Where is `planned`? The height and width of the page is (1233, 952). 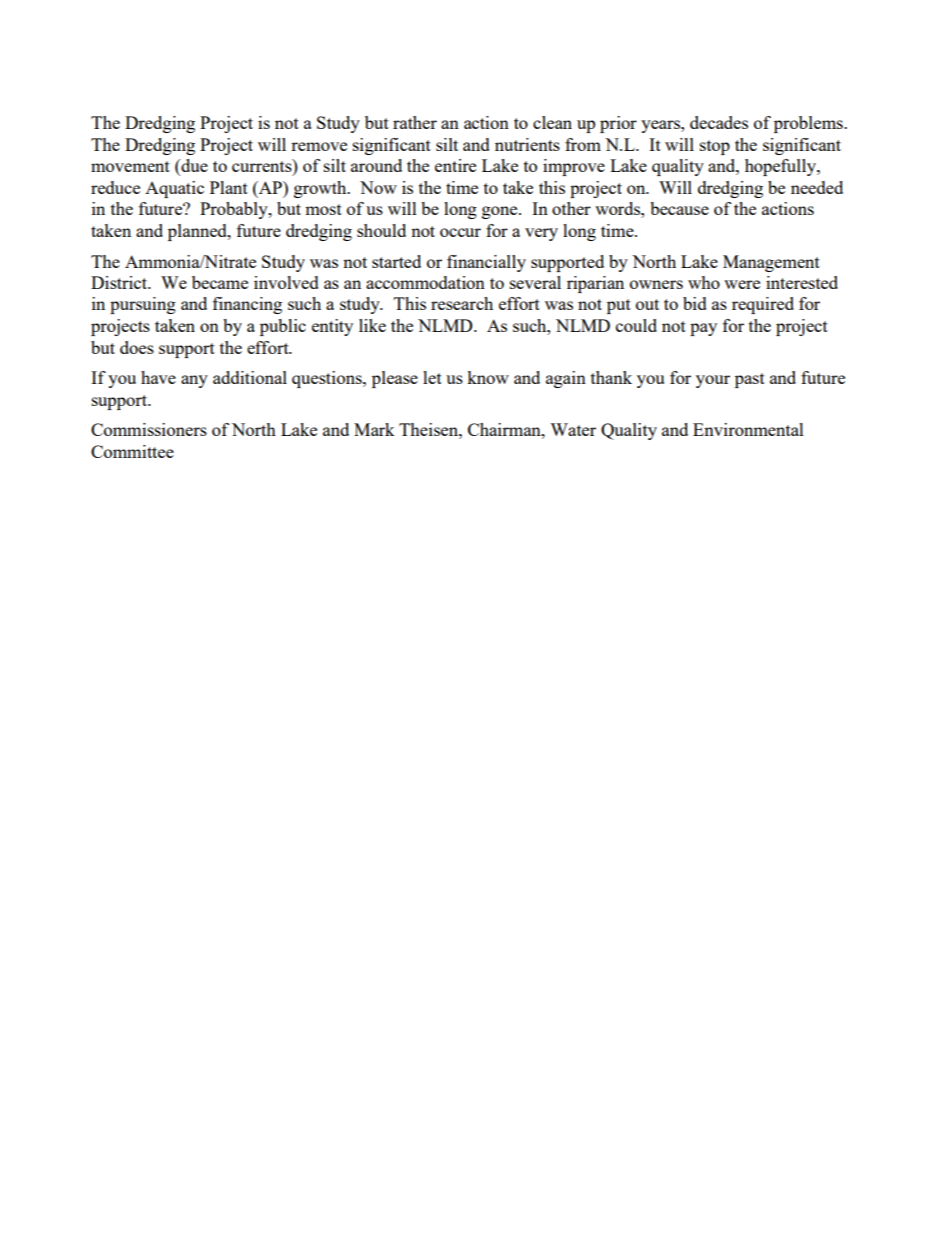
planned is located at coordinates (198, 232).
